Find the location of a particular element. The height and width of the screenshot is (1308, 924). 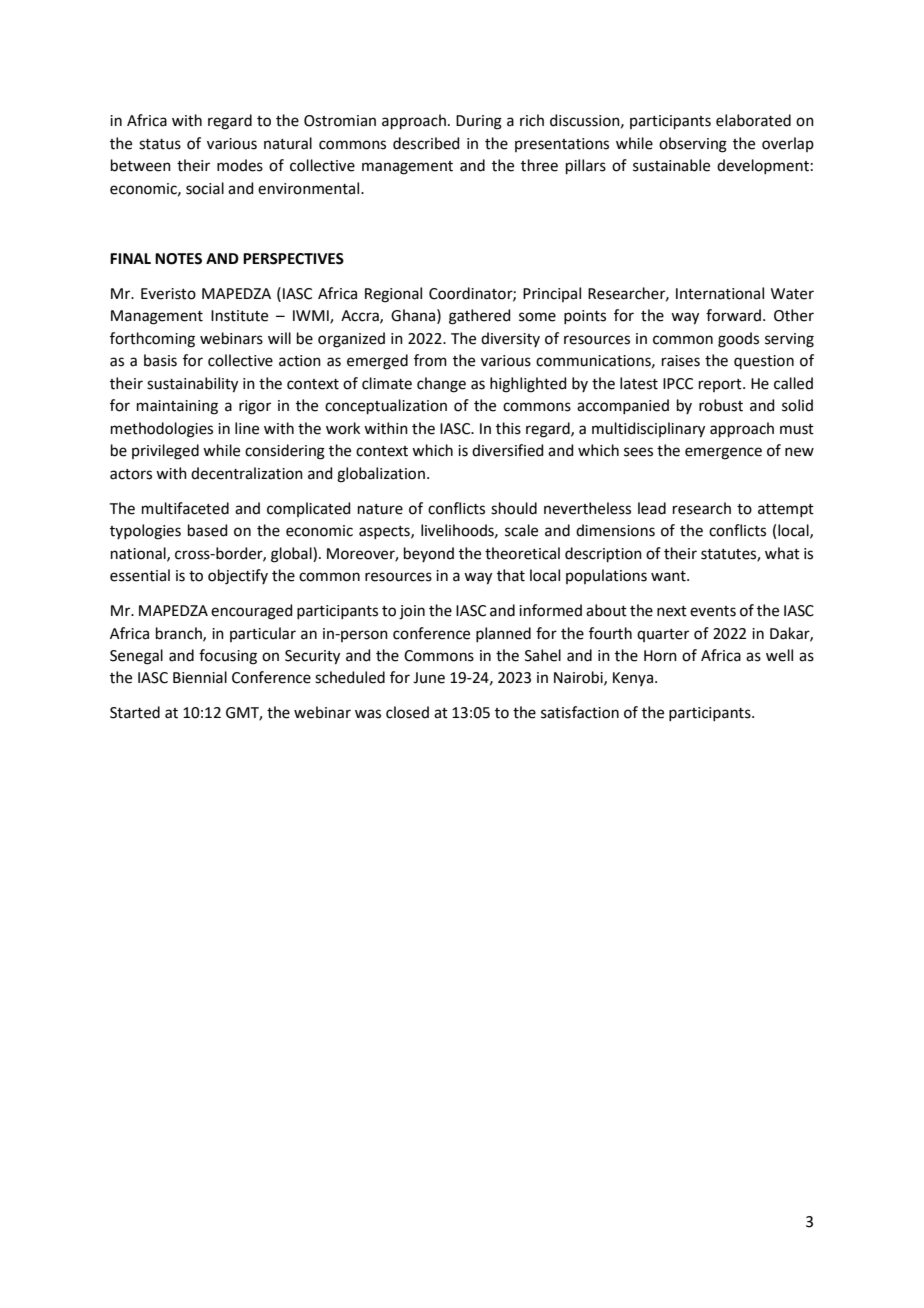

status is located at coordinates (160, 144).
